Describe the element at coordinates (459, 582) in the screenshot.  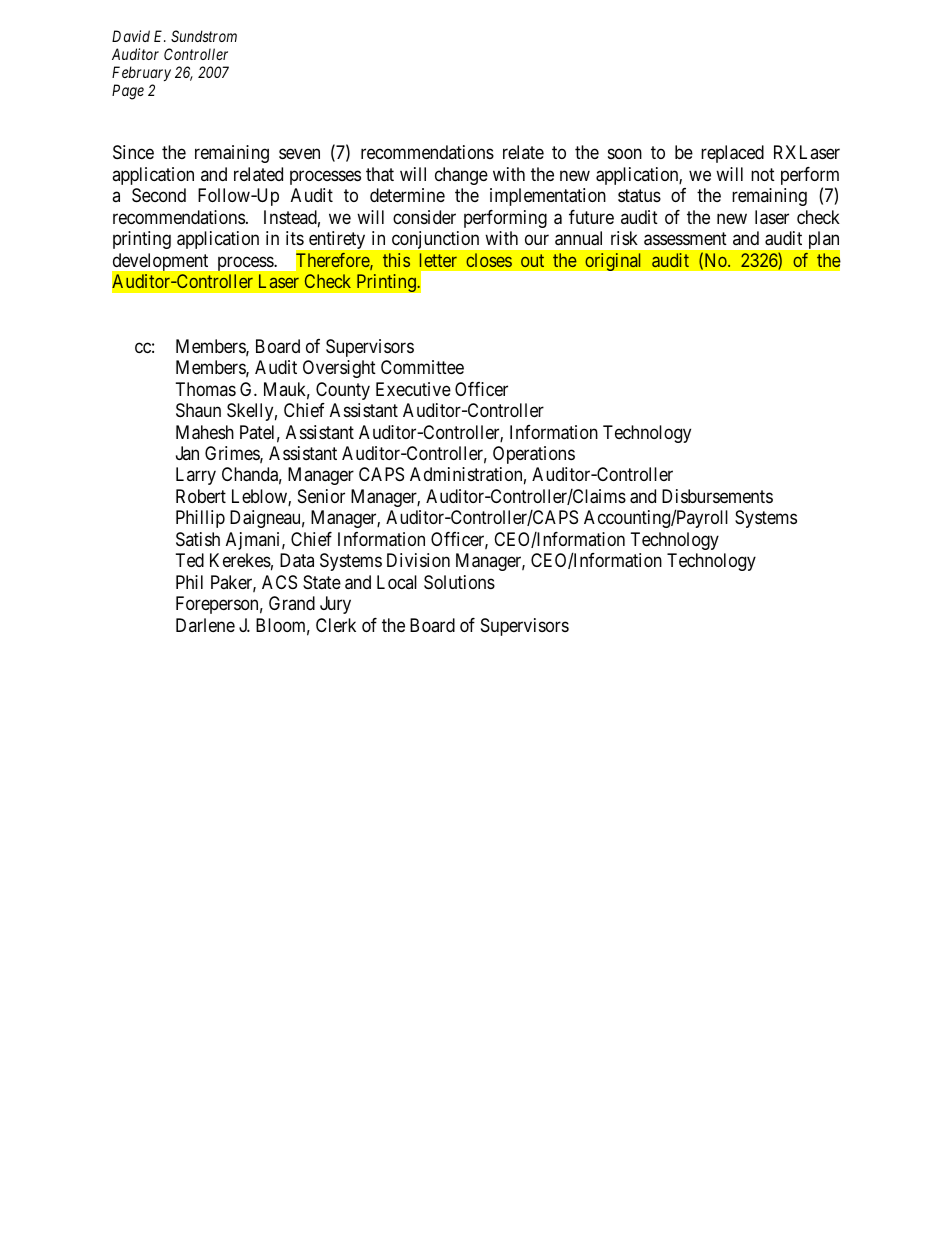
I see `Solutions` at that location.
